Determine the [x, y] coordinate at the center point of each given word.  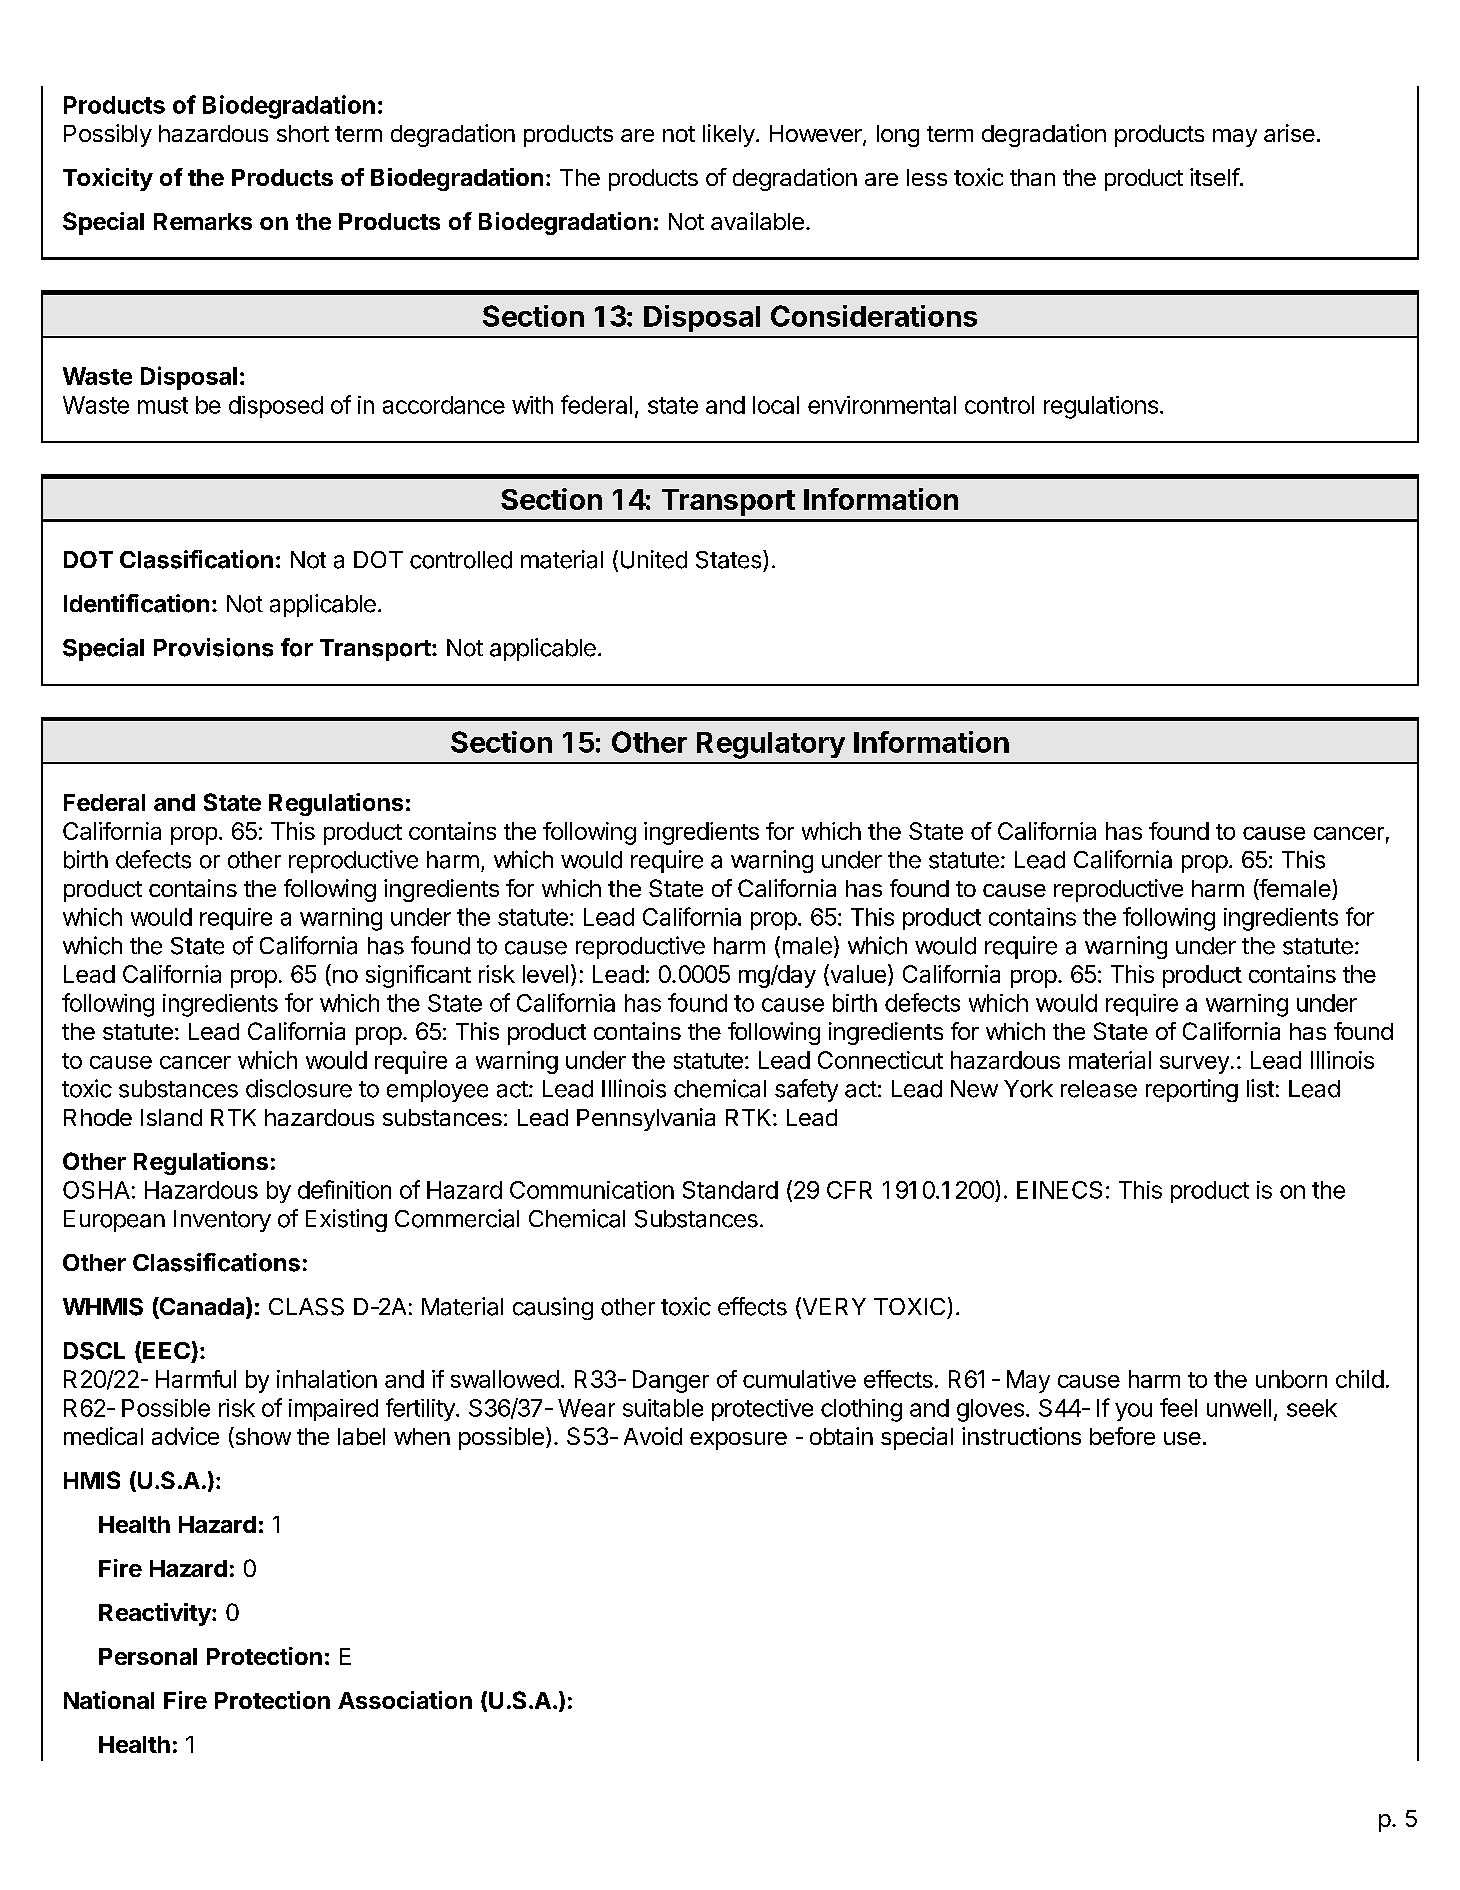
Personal [148, 1656]
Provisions [213, 647]
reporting [1192, 1090]
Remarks [203, 221]
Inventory [222, 1221]
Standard [730, 1190]
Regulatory [771, 745]
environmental [882, 405]
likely [729, 135]
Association [405, 1700]
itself [1215, 177]
